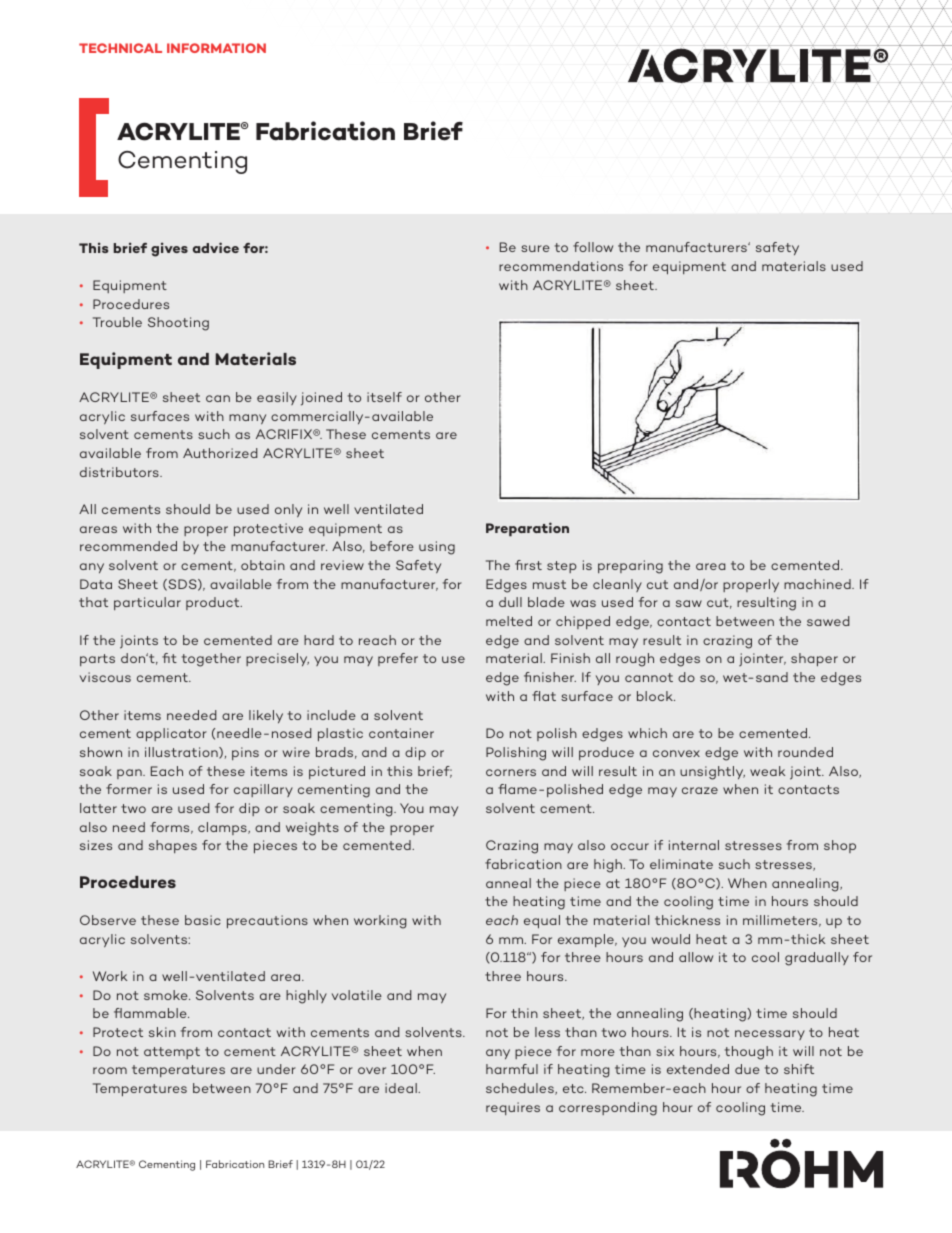  I want to click on prefer, so click(398, 659).
